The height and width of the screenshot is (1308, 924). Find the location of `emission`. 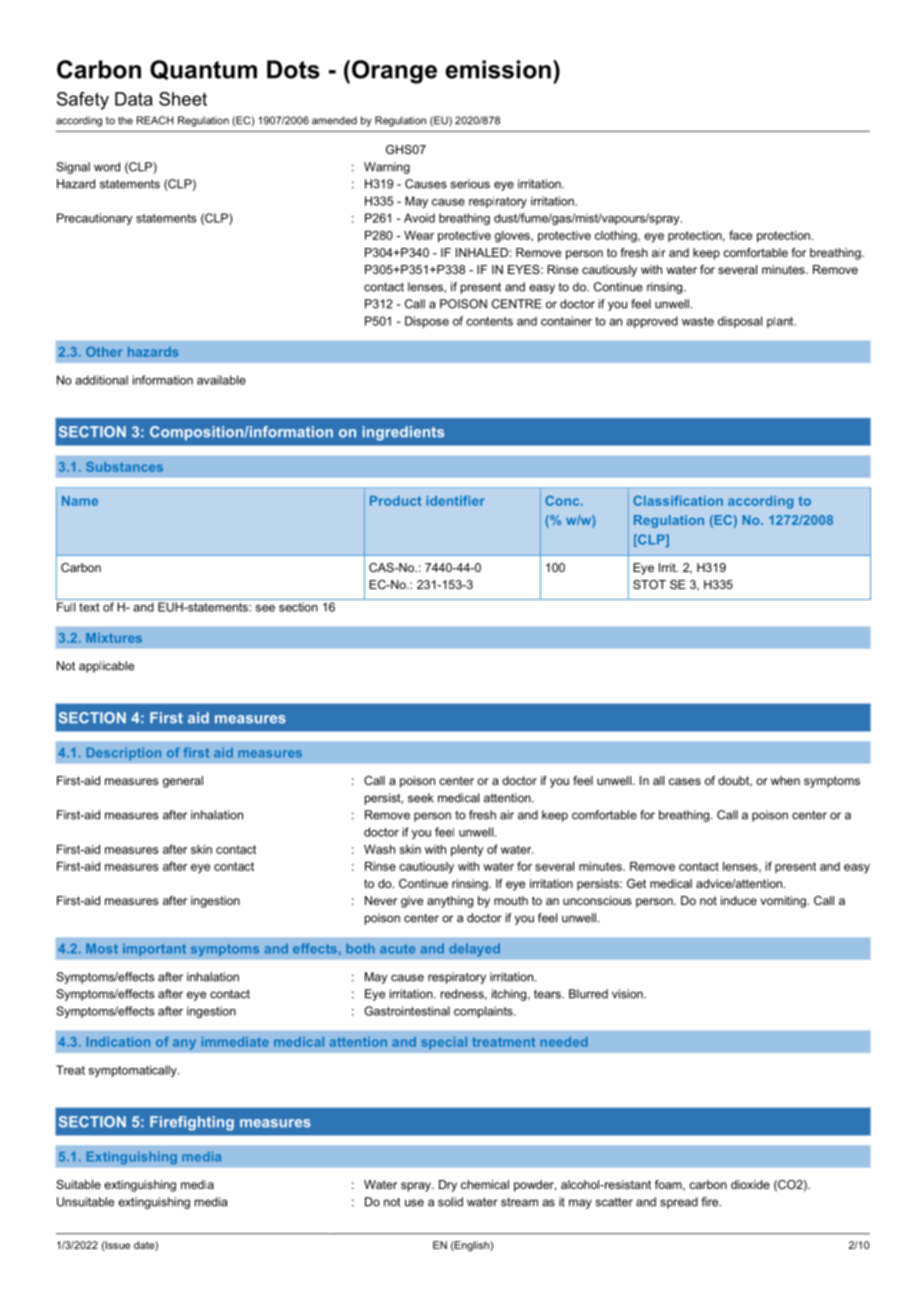

emission is located at coordinates (498, 69).
